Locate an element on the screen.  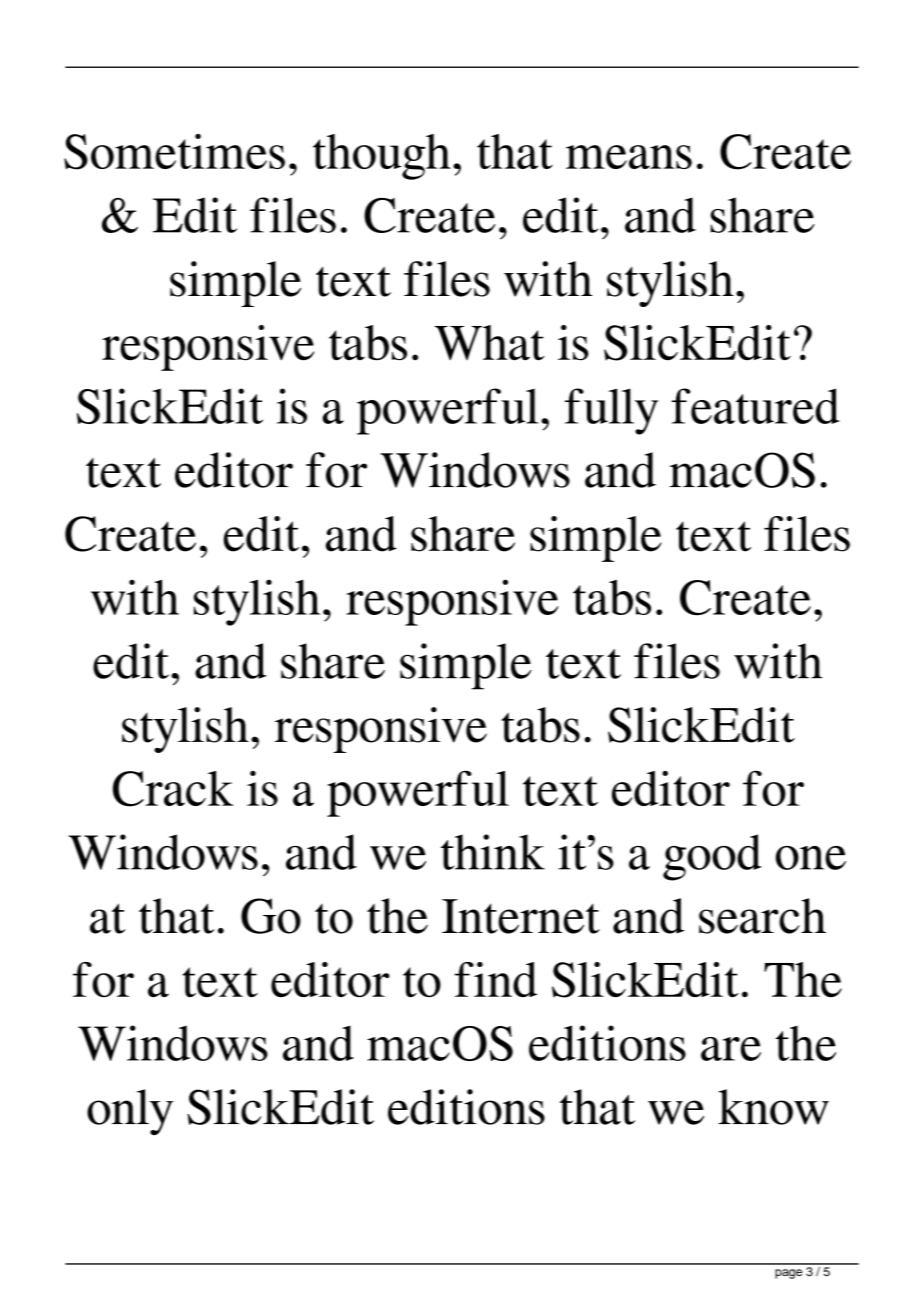
Sometimes is located at coordinates (174, 152).
